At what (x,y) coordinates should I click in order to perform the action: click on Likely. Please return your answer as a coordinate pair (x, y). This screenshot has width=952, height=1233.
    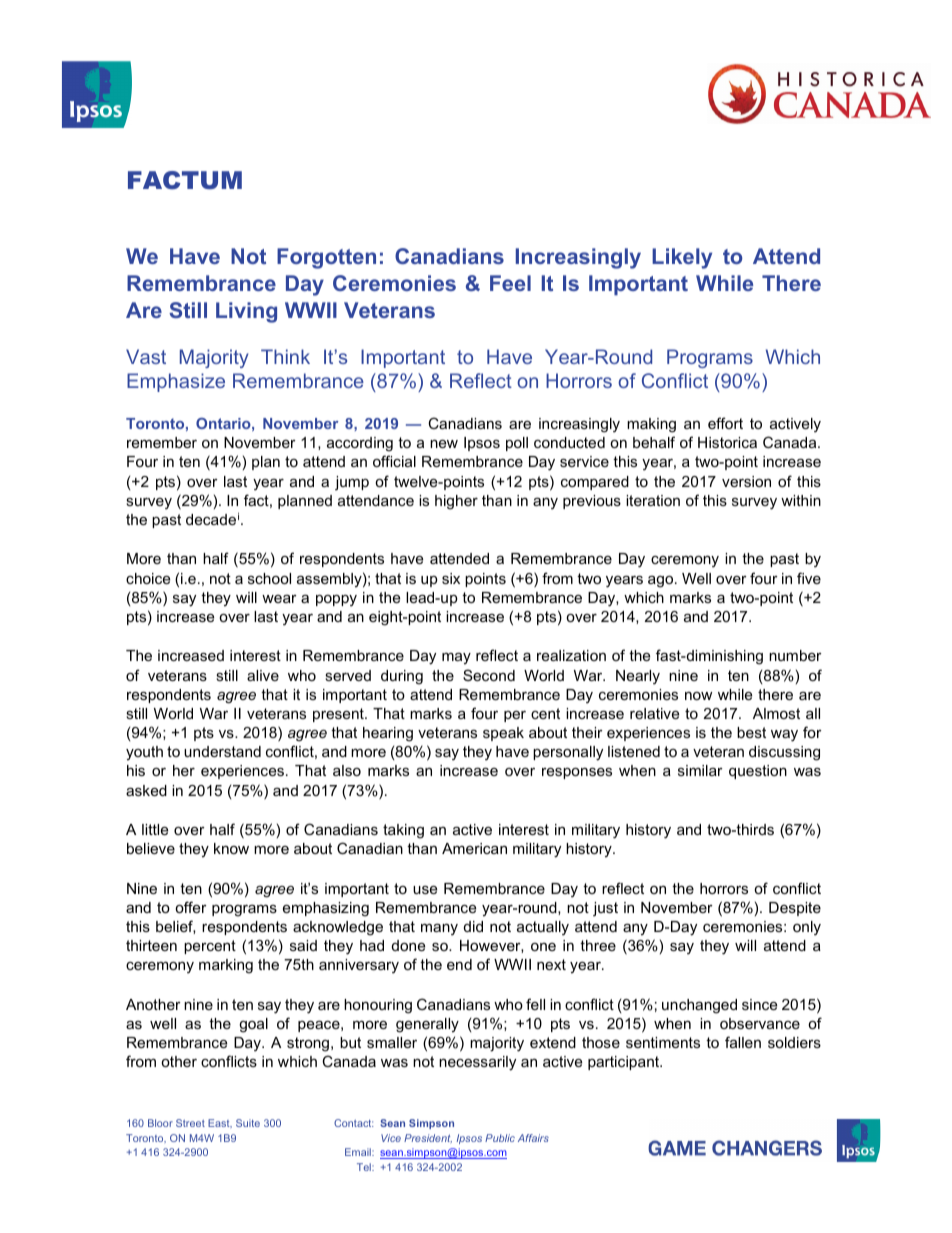
    Looking at the image, I should click on (682, 258).
